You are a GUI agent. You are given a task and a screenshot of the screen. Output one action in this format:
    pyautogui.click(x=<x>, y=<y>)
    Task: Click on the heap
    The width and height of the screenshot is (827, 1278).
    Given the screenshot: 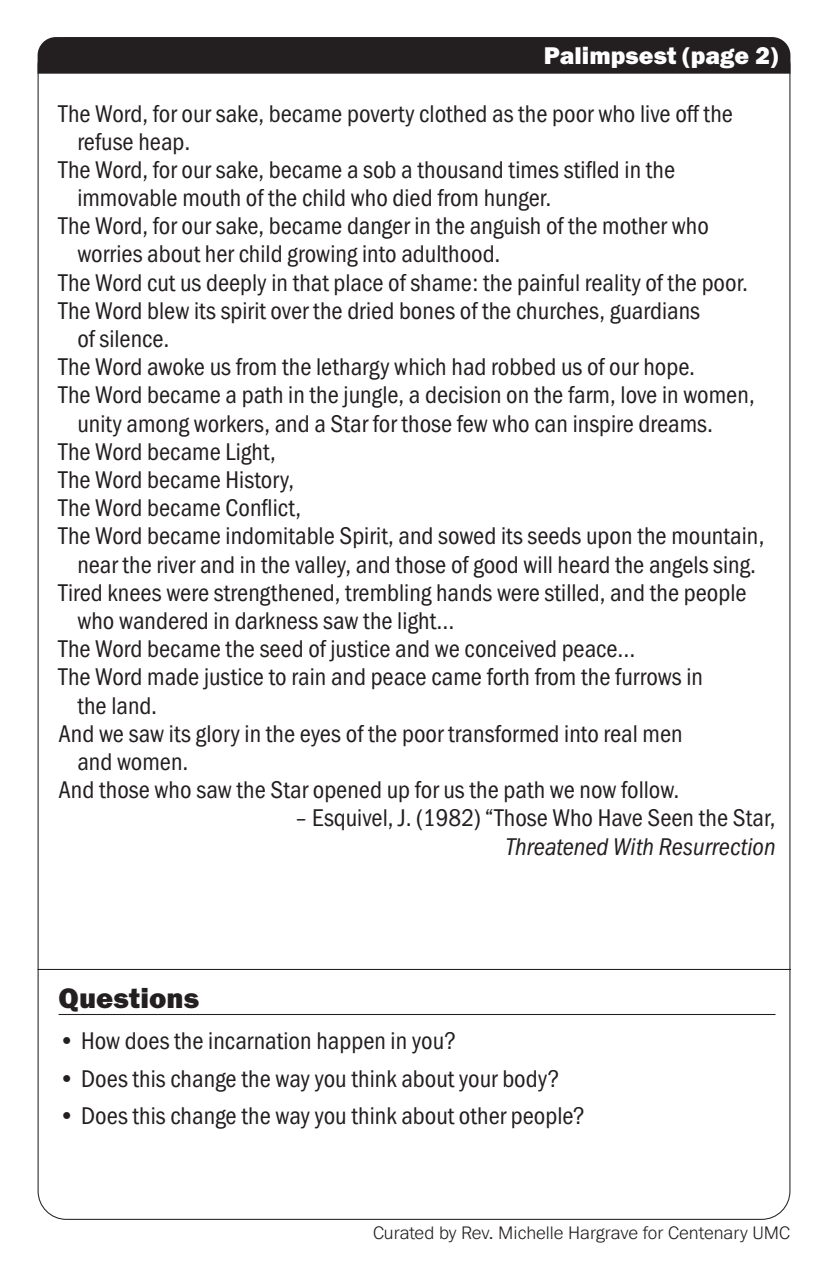 What is the action you would take?
    pyautogui.click(x=162, y=143)
